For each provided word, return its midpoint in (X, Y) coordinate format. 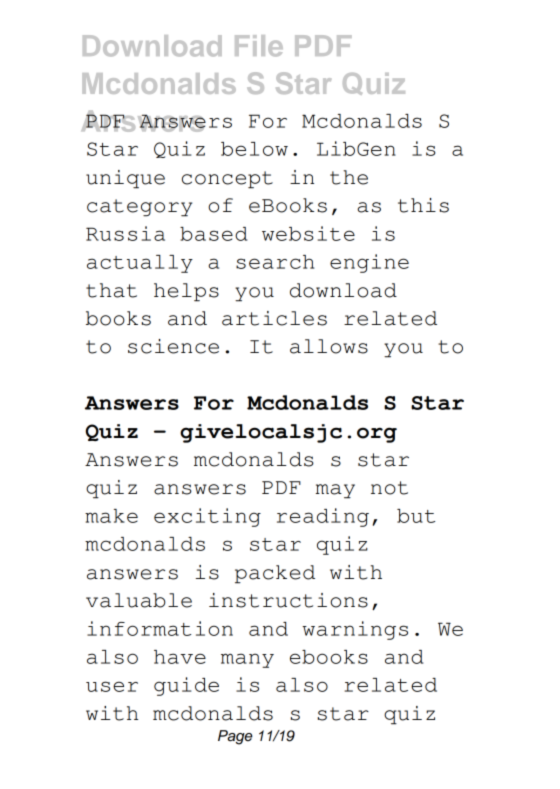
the (349, 177)
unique (125, 179)
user (112, 686)
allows (329, 346)
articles (274, 318)
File (259, 46)
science (173, 346)
